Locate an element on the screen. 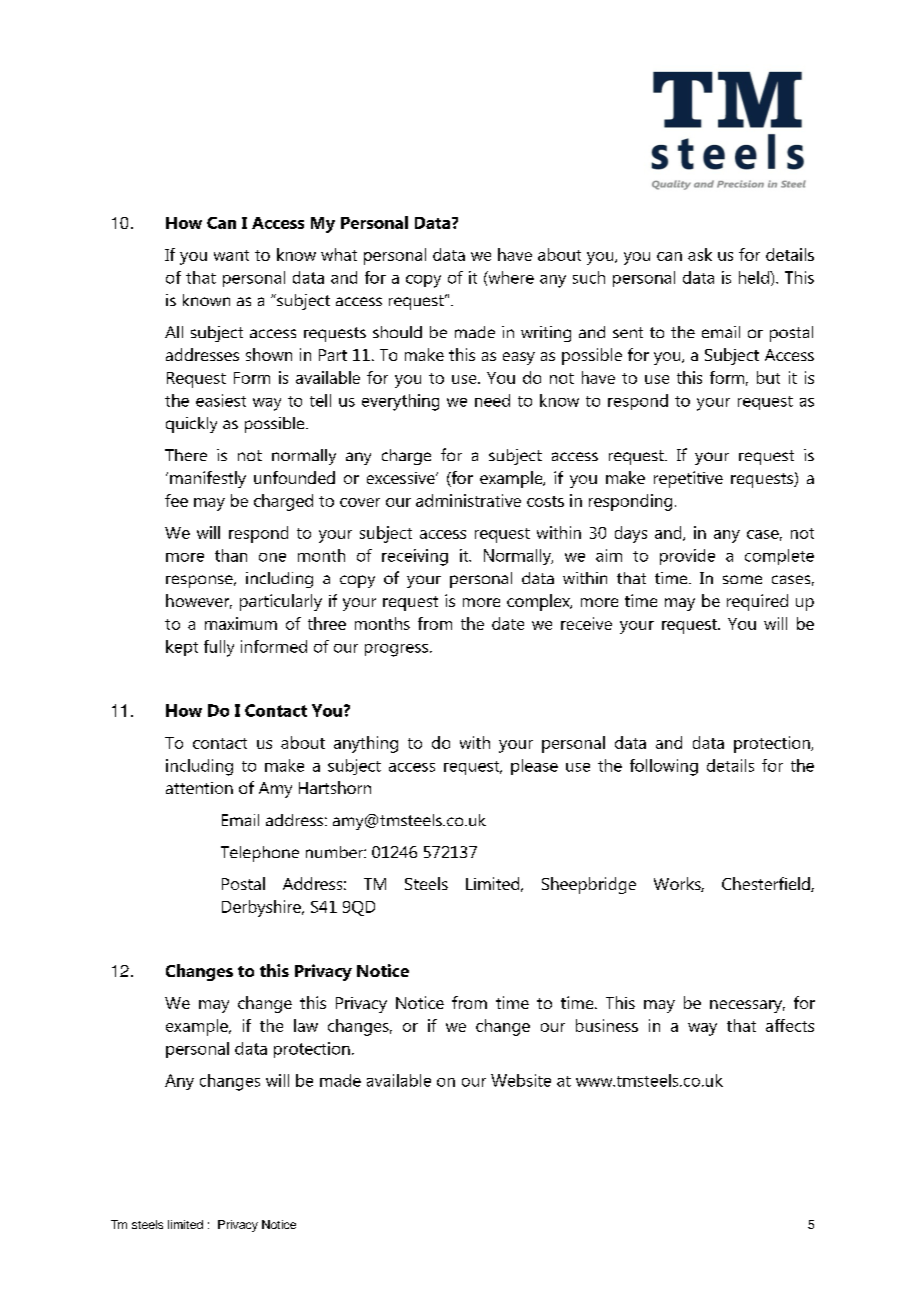 The height and width of the screenshot is (1308, 924). administrative is located at coordinates (468, 500).
